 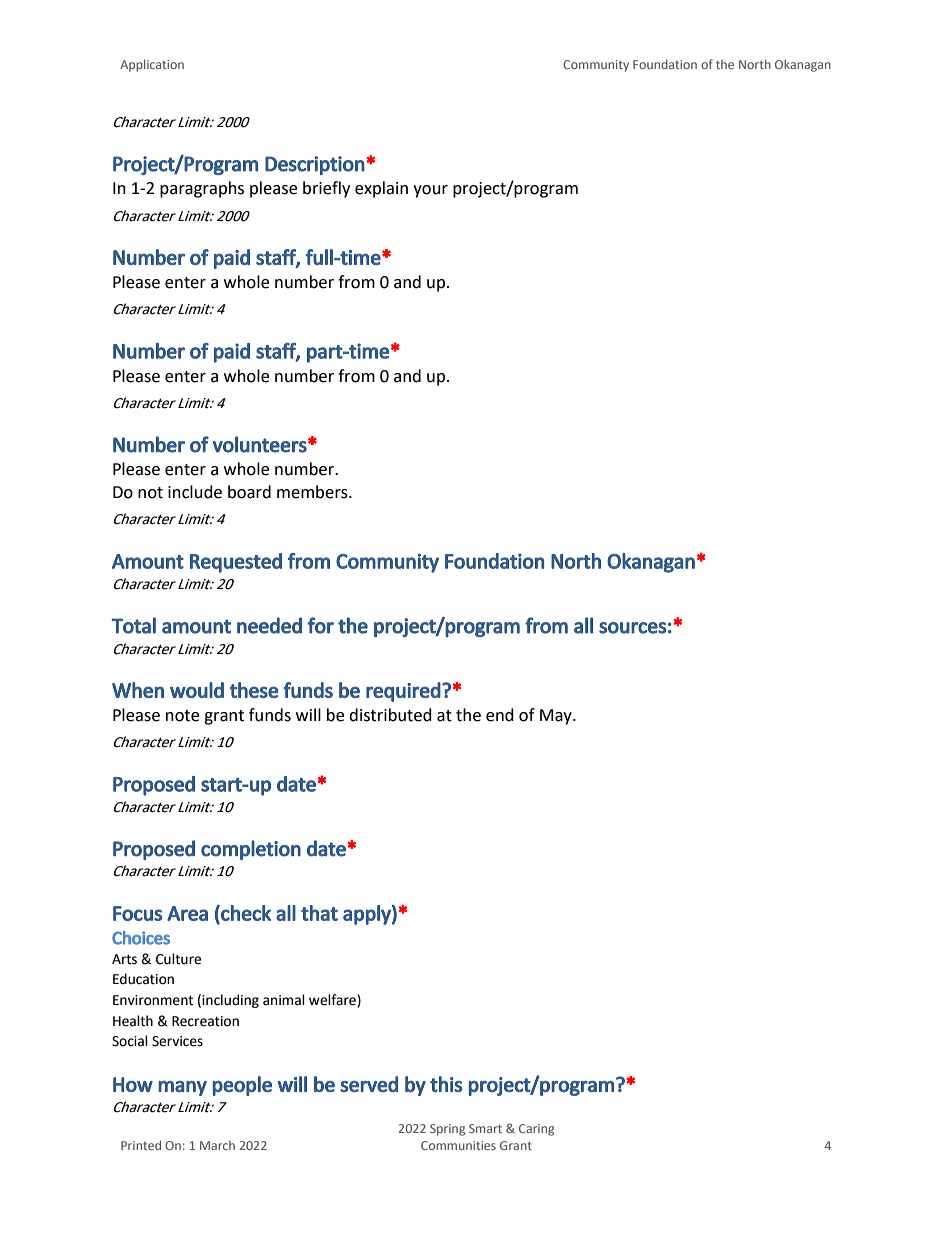 What do you see at coordinates (187, 913) in the screenshot?
I see `Area` at bounding box center [187, 913].
